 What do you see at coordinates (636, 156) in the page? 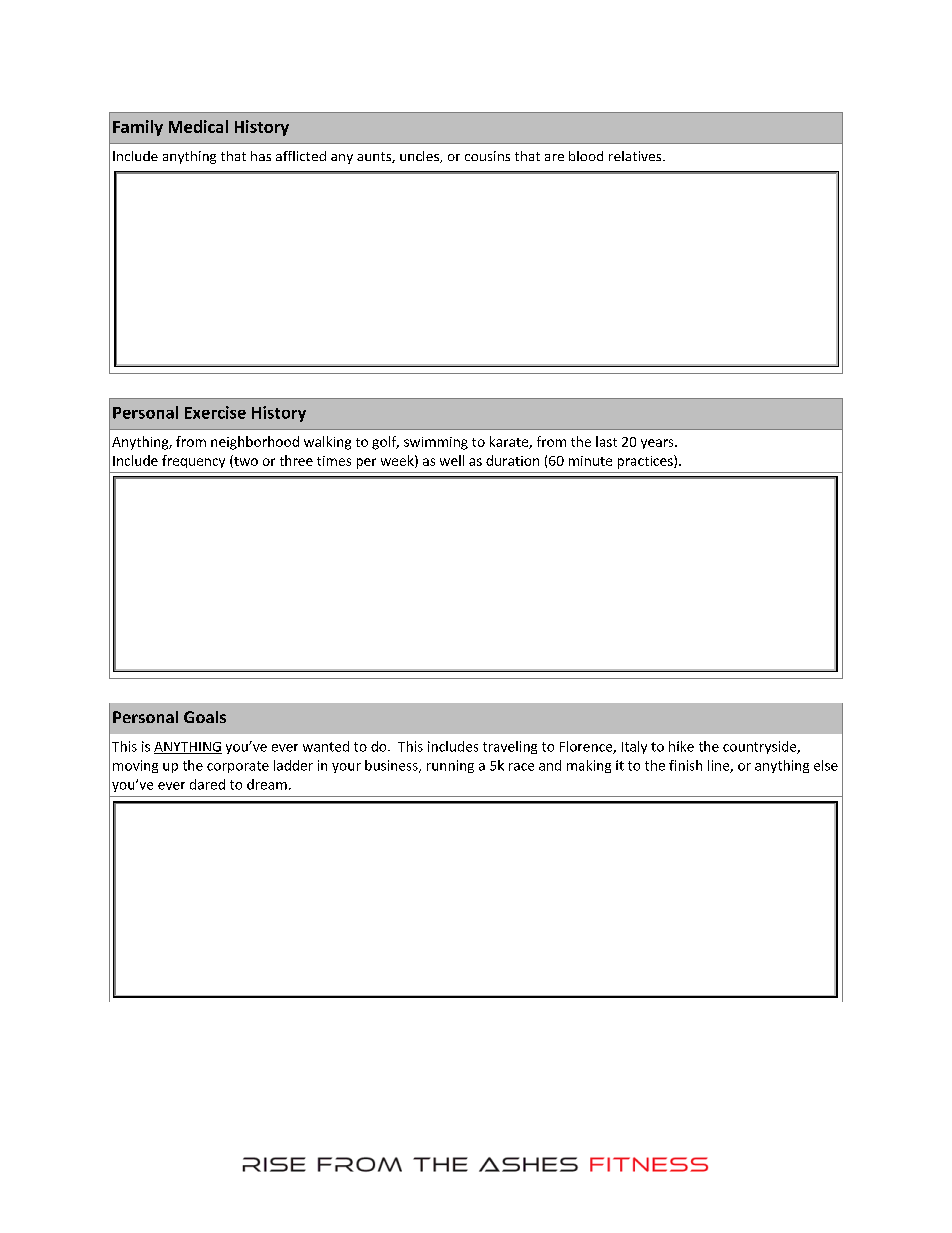
I see `relatives` at bounding box center [636, 156].
